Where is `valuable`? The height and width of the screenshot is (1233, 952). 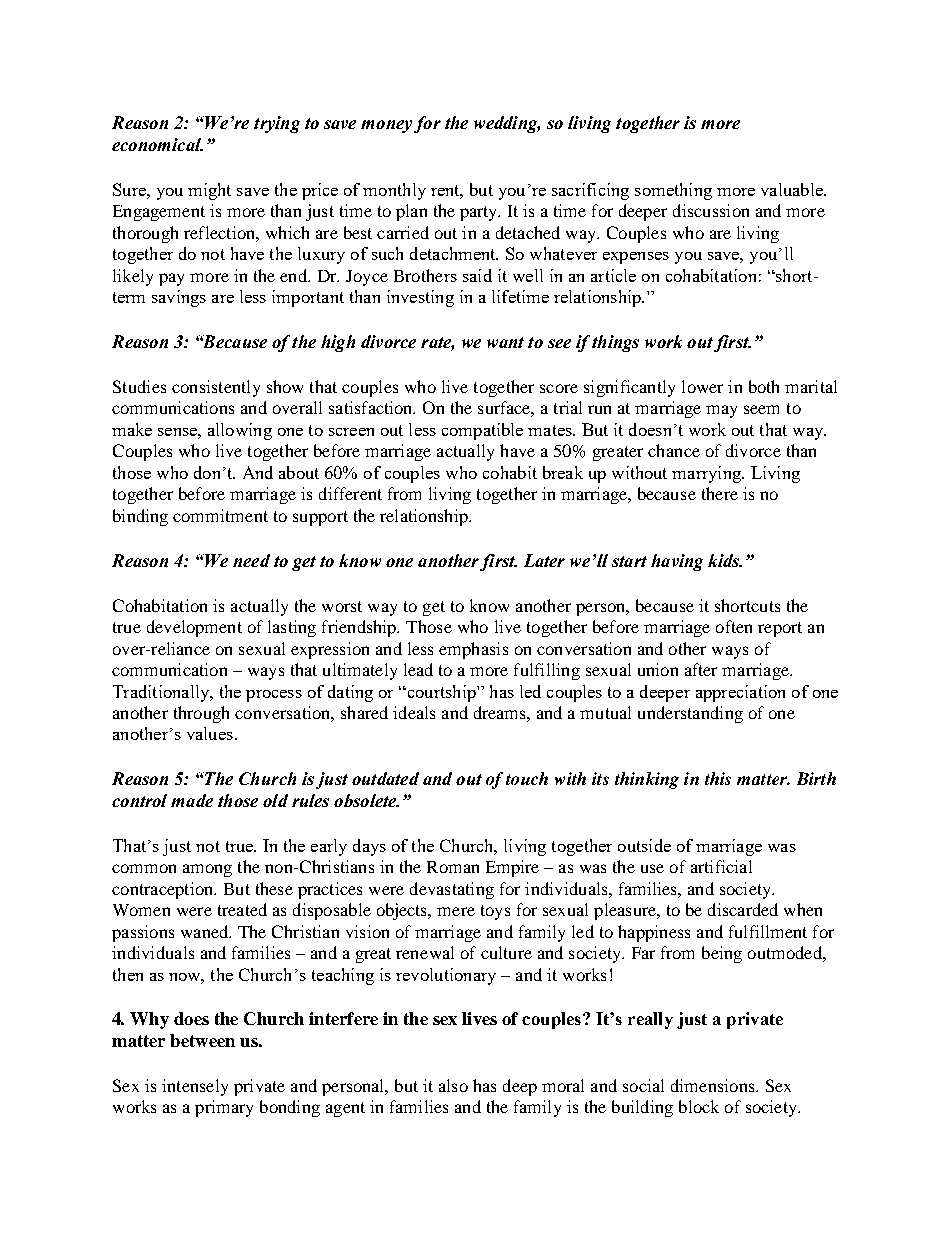
valuable is located at coordinates (793, 189).
